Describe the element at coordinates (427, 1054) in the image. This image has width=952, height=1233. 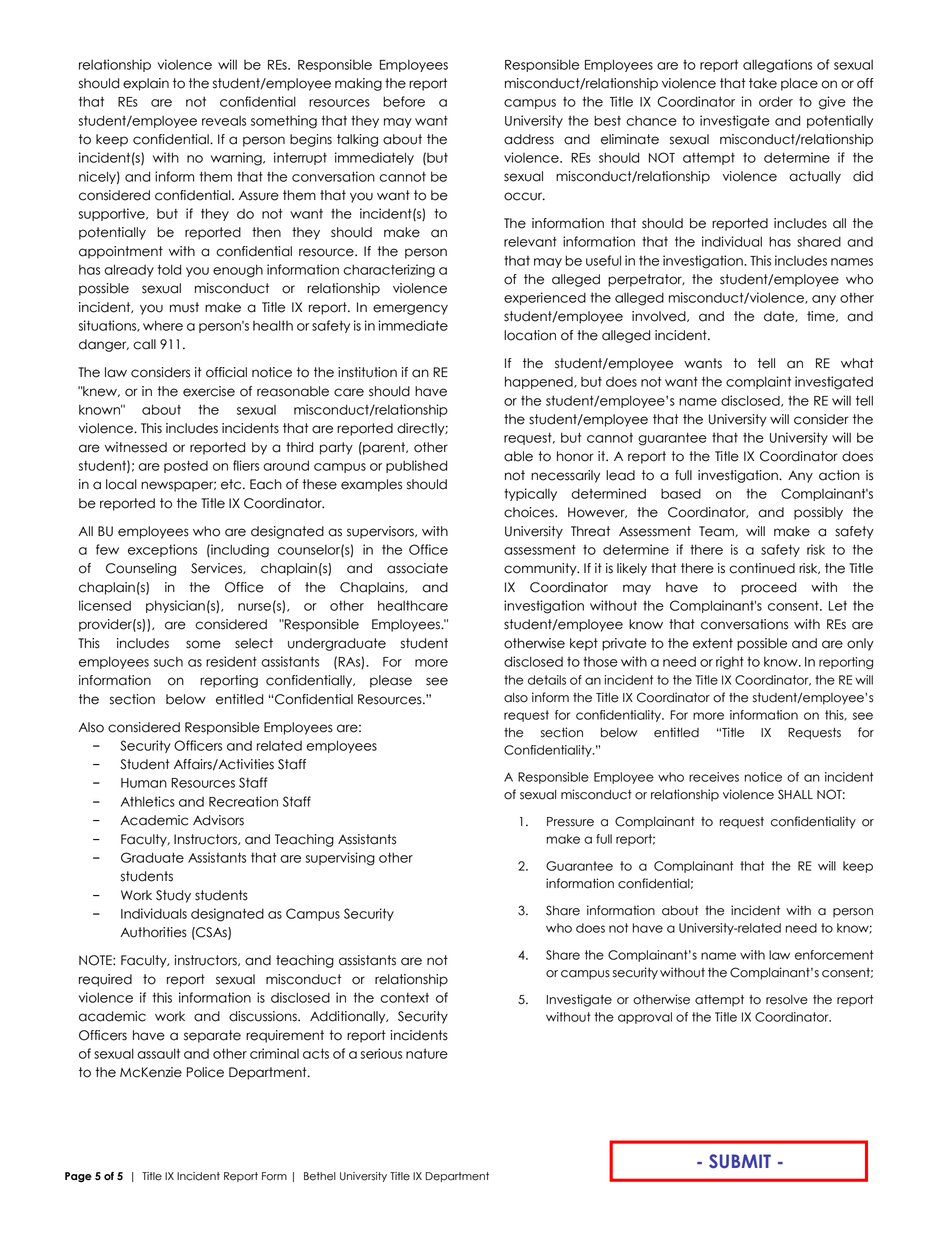
I see `nature` at that location.
